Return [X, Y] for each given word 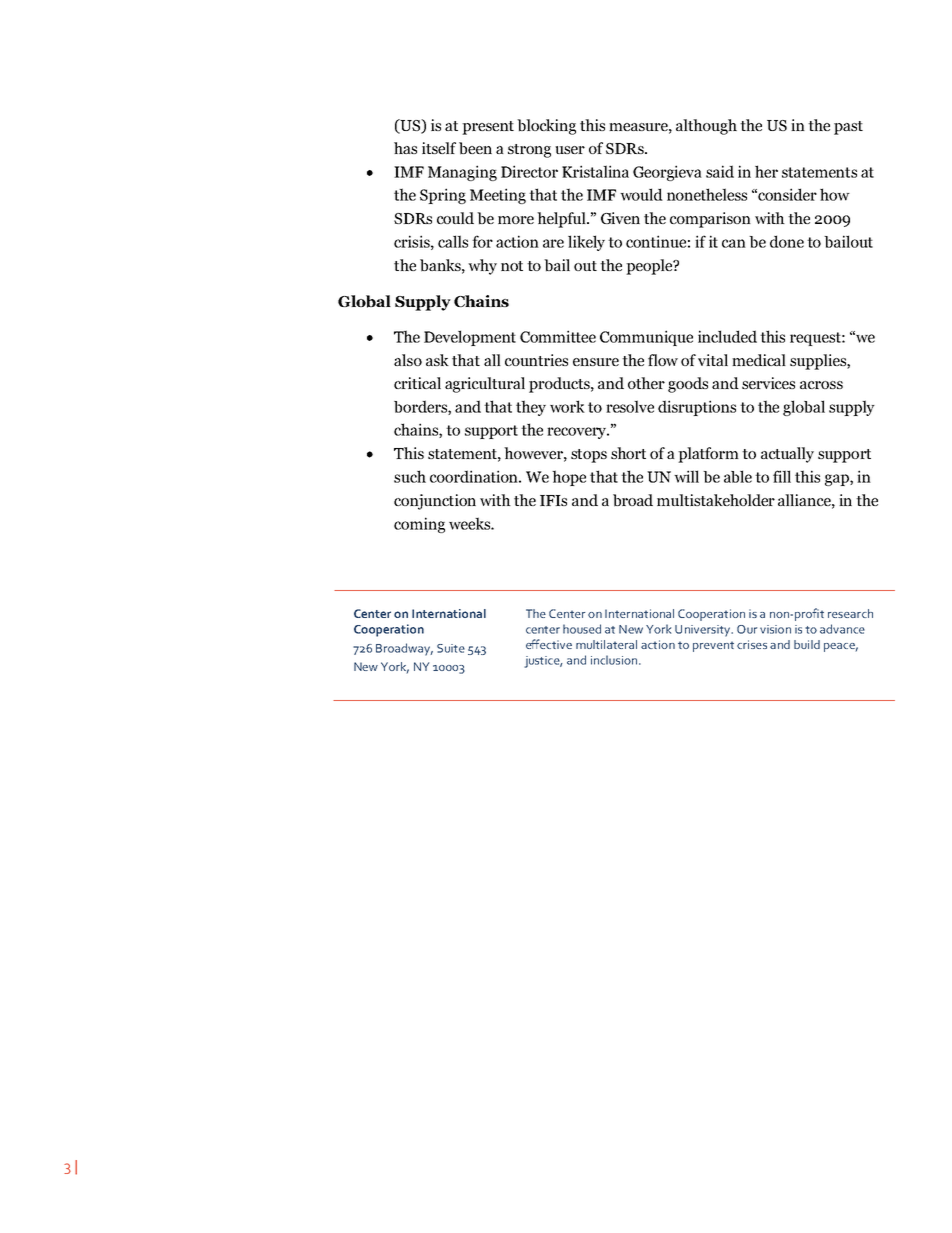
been [475, 148]
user [570, 150]
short [628, 453]
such [410, 476]
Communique [646, 338]
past [848, 128]
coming [419, 525]
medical [759, 360]
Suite [451, 648]
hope [569, 478]
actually [787, 455]
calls [453, 241]
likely [586, 243]
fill [782, 476]
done [787, 241]
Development [470, 338]
